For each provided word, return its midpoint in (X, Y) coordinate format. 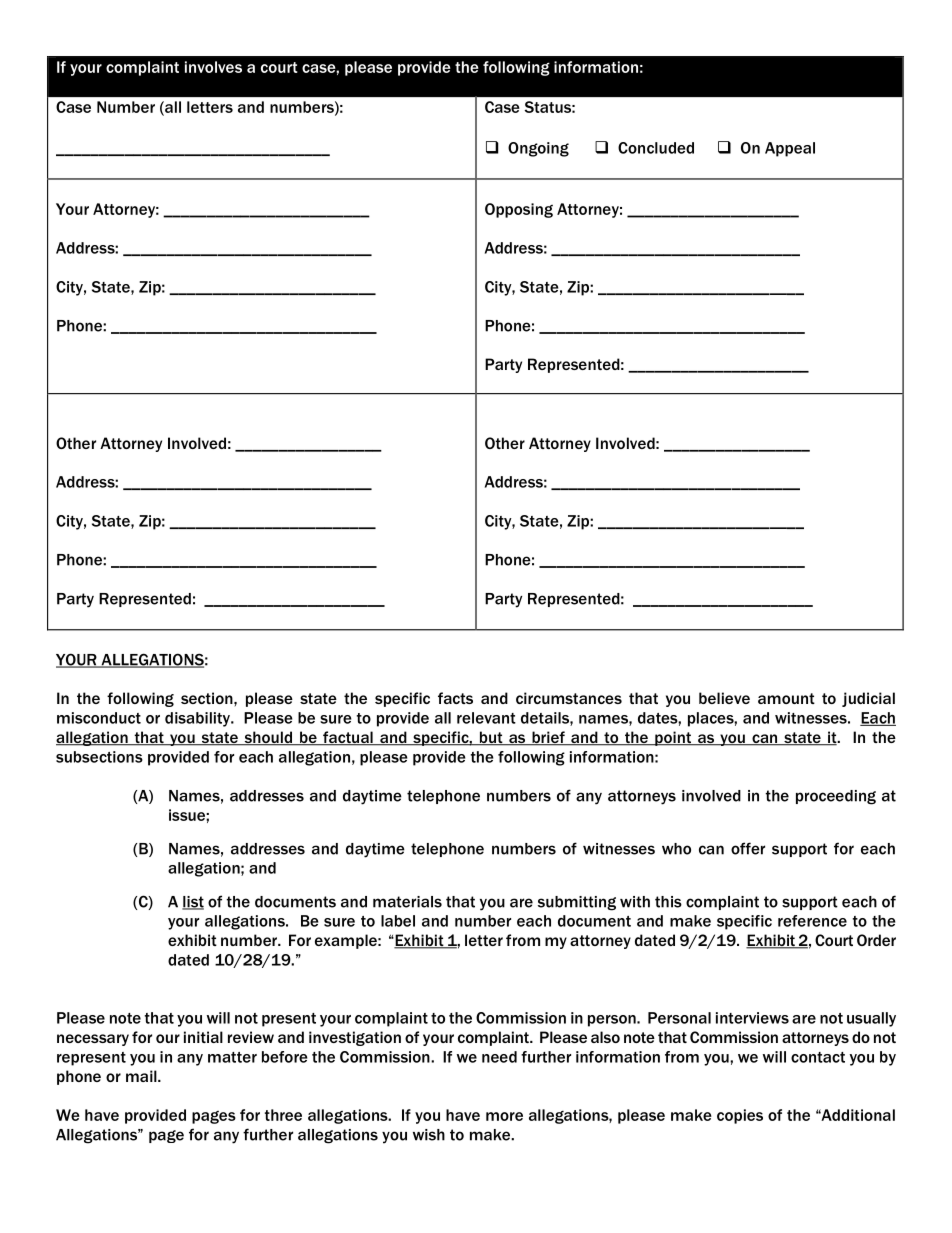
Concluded (656, 148)
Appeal (790, 149)
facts (455, 698)
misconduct (99, 718)
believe (724, 698)
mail (142, 1076)
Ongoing (538, 149)
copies (740, 1116)
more (504, 1116)
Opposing (519, 210)
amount (786, 698)
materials (407, 902)
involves (213, 67)
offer (748, 848)
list (193, 903)
